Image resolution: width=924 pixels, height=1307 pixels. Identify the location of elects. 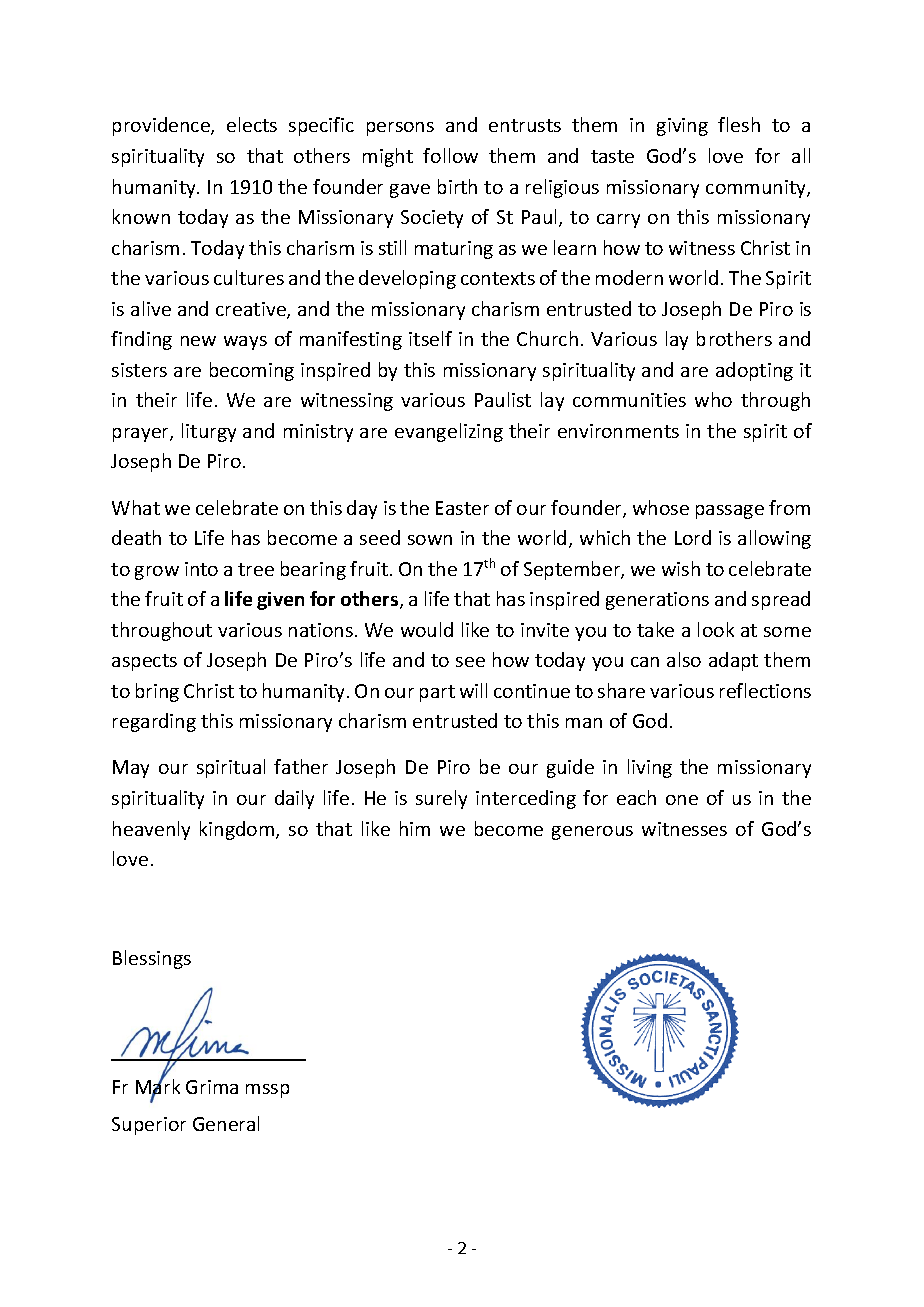
(252, 124).
